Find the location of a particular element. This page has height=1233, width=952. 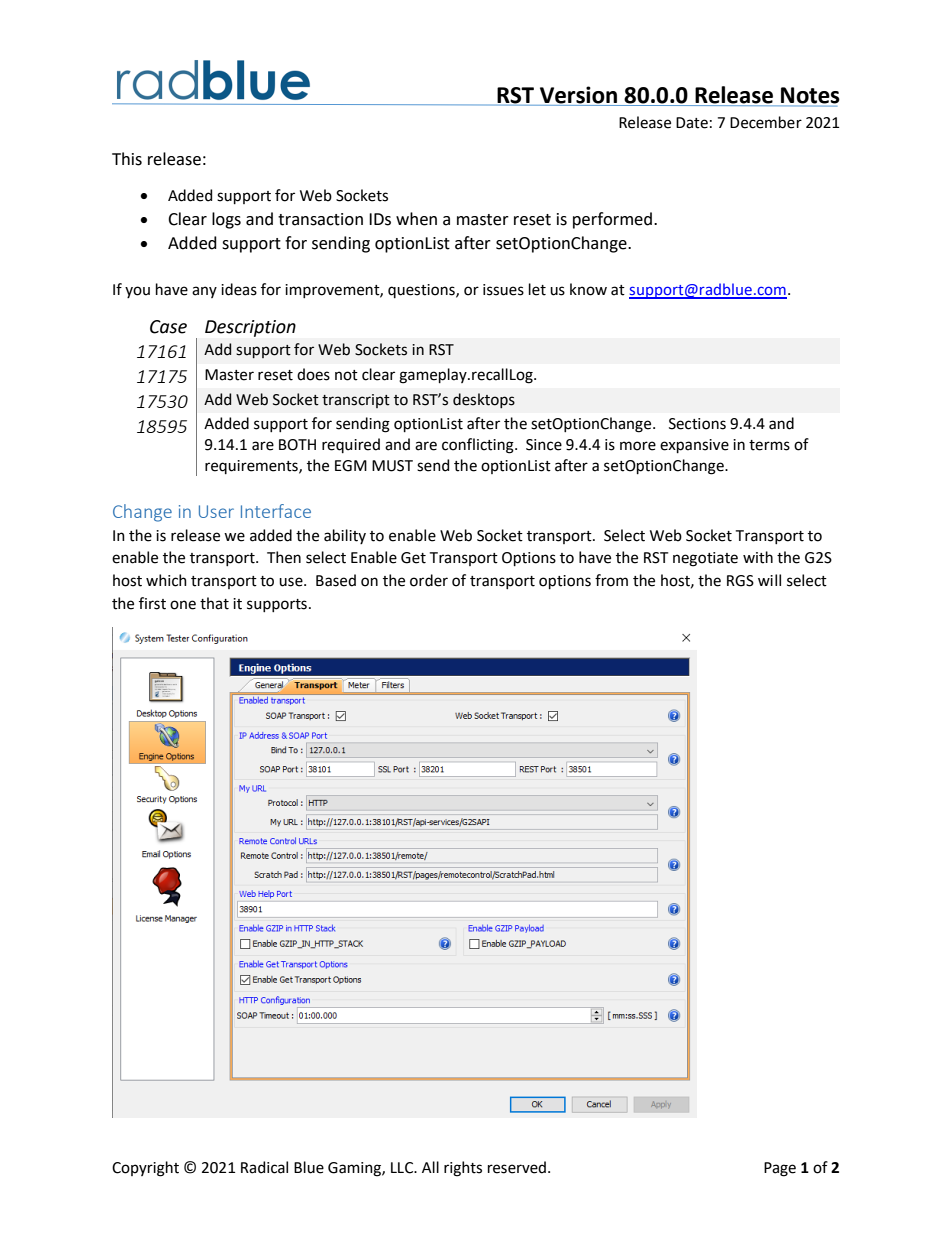

This is located at coordinates (127, 159).
